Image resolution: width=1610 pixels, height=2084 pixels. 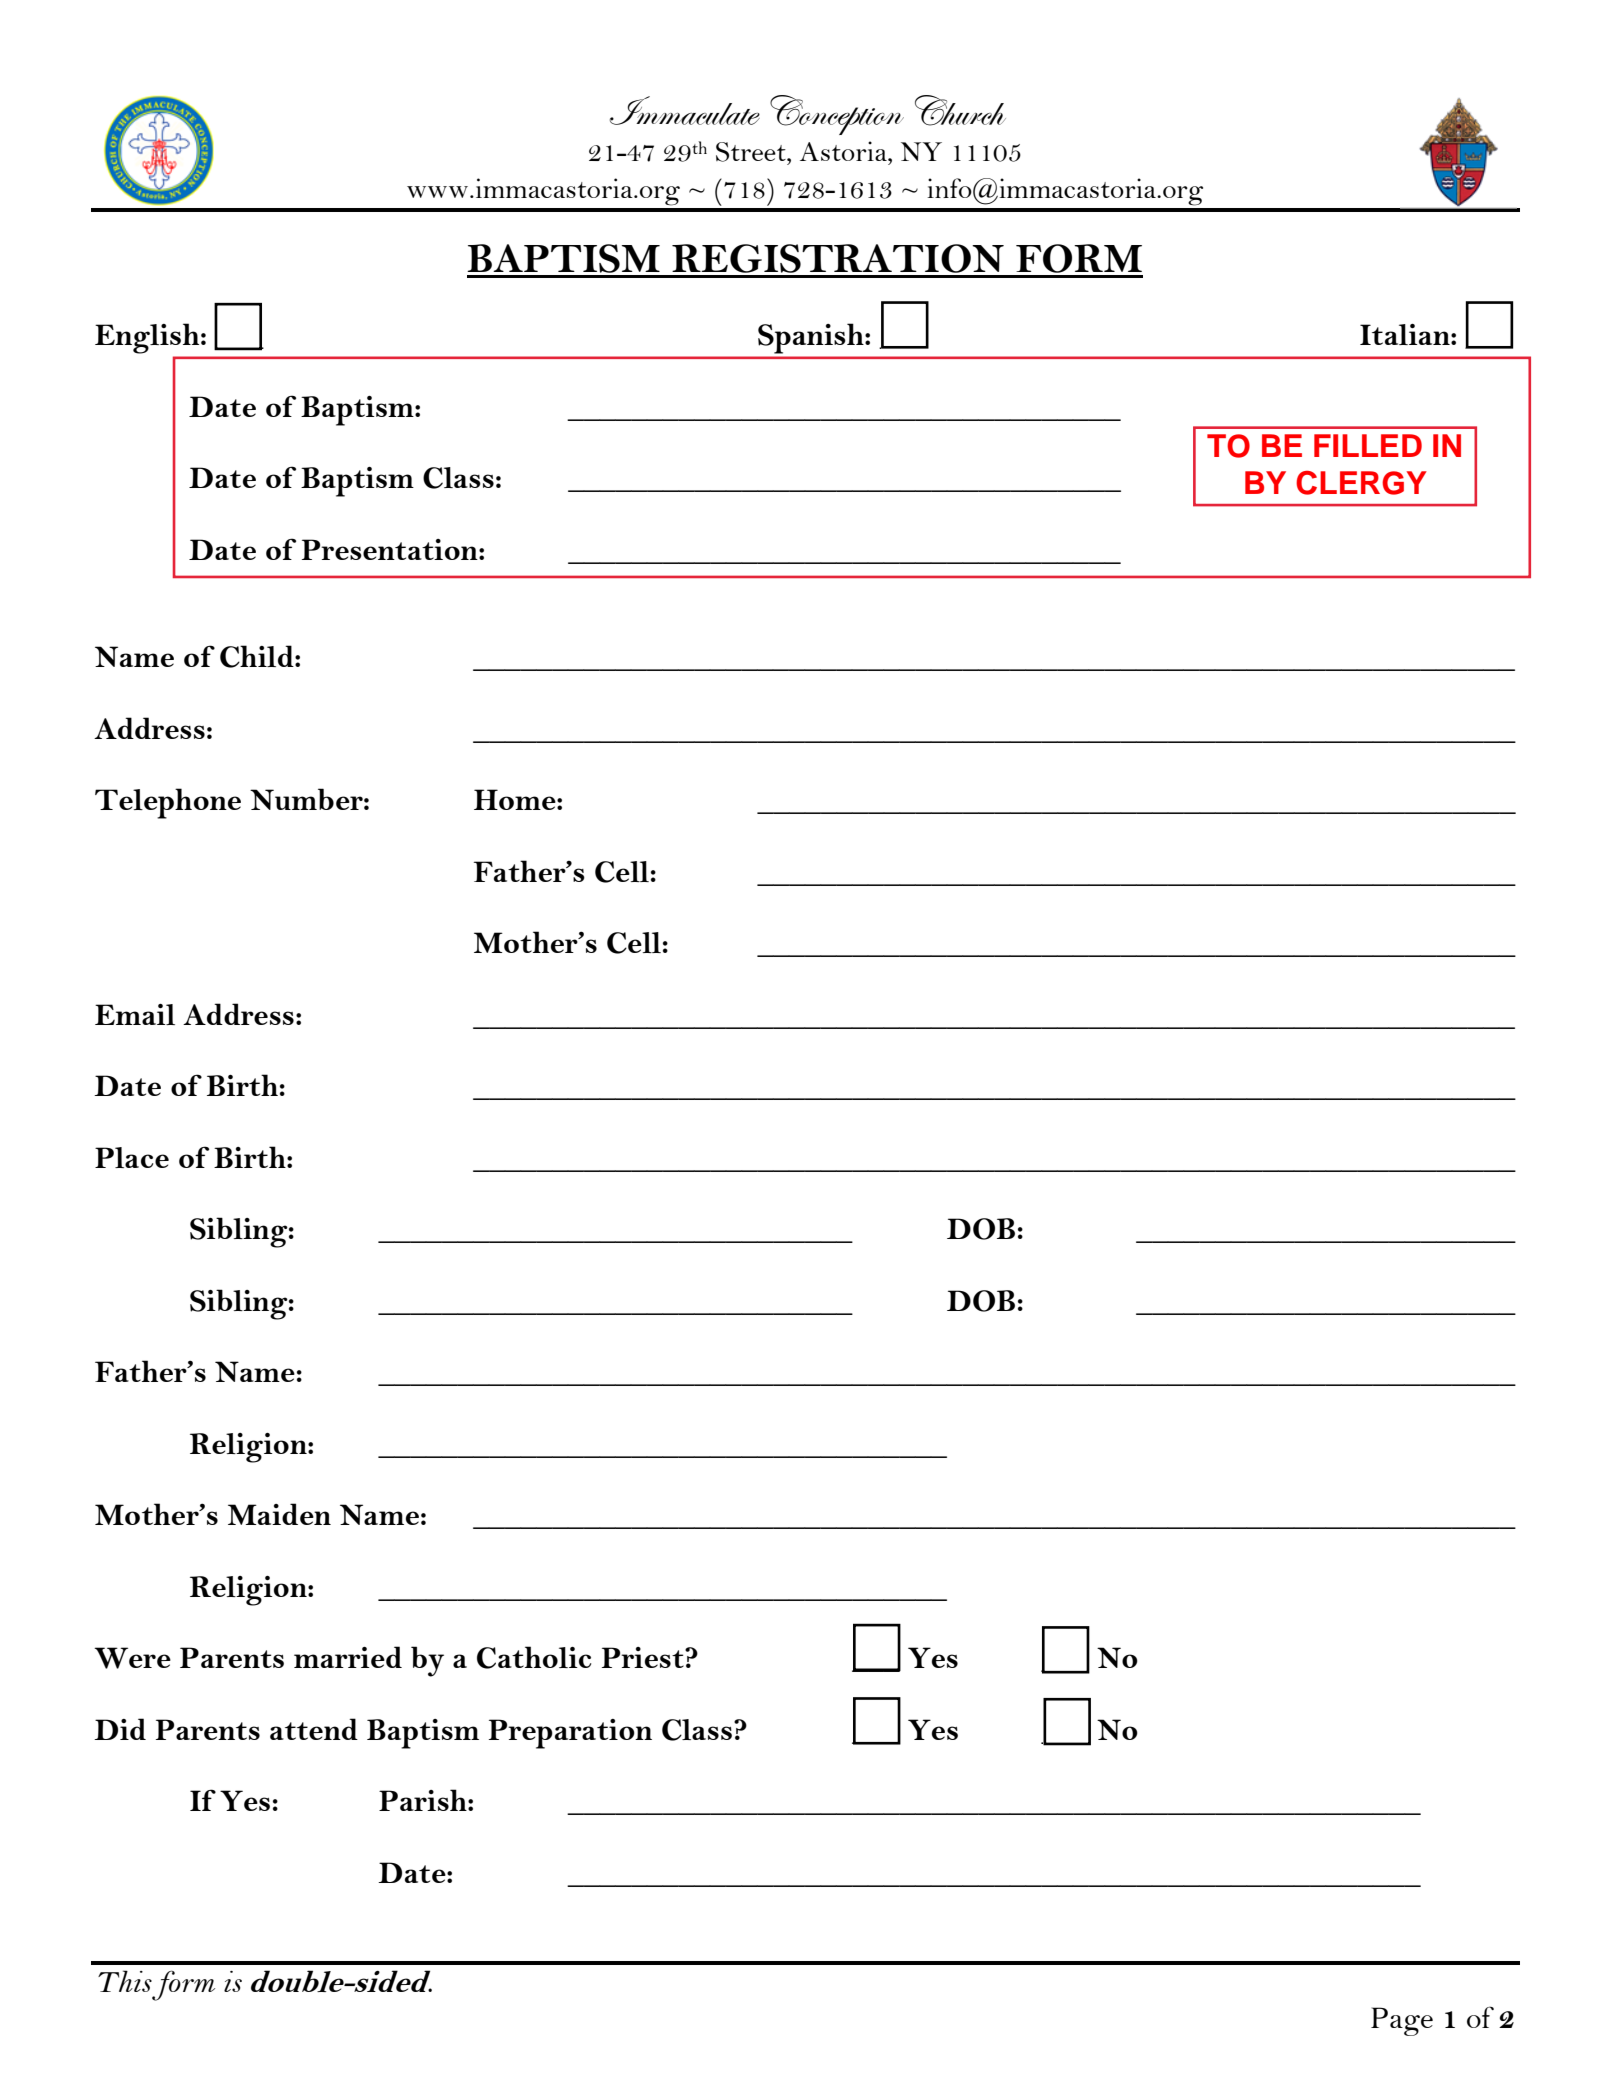 I want to click on Page, so click(x=1402, y=2021).
